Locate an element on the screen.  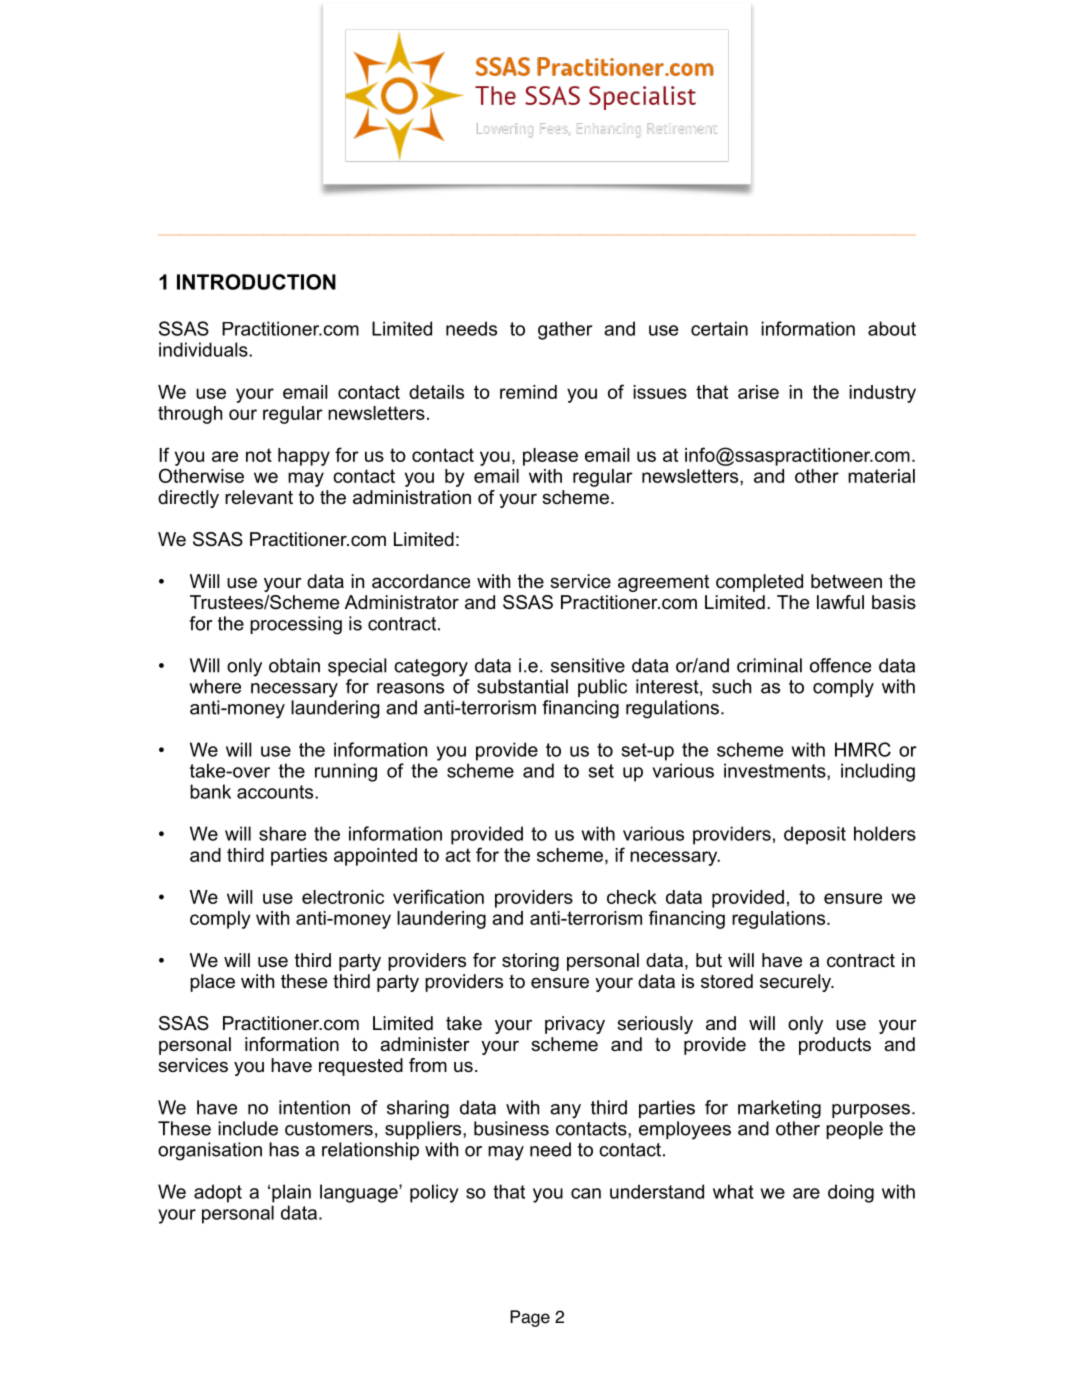
gather is located at coordinates (565, 330).
